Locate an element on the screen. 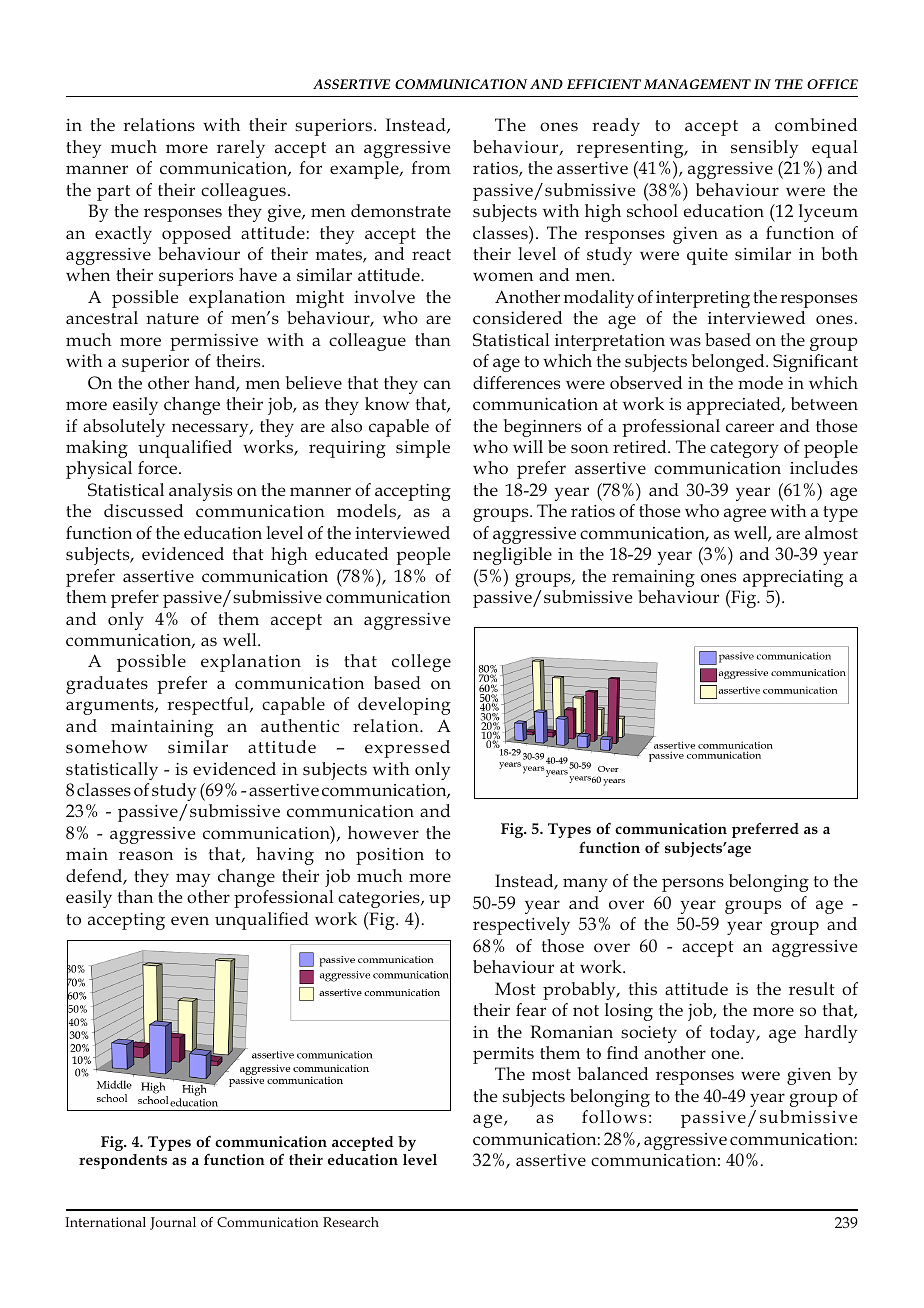  simple is located at coordinates (423, 449).
